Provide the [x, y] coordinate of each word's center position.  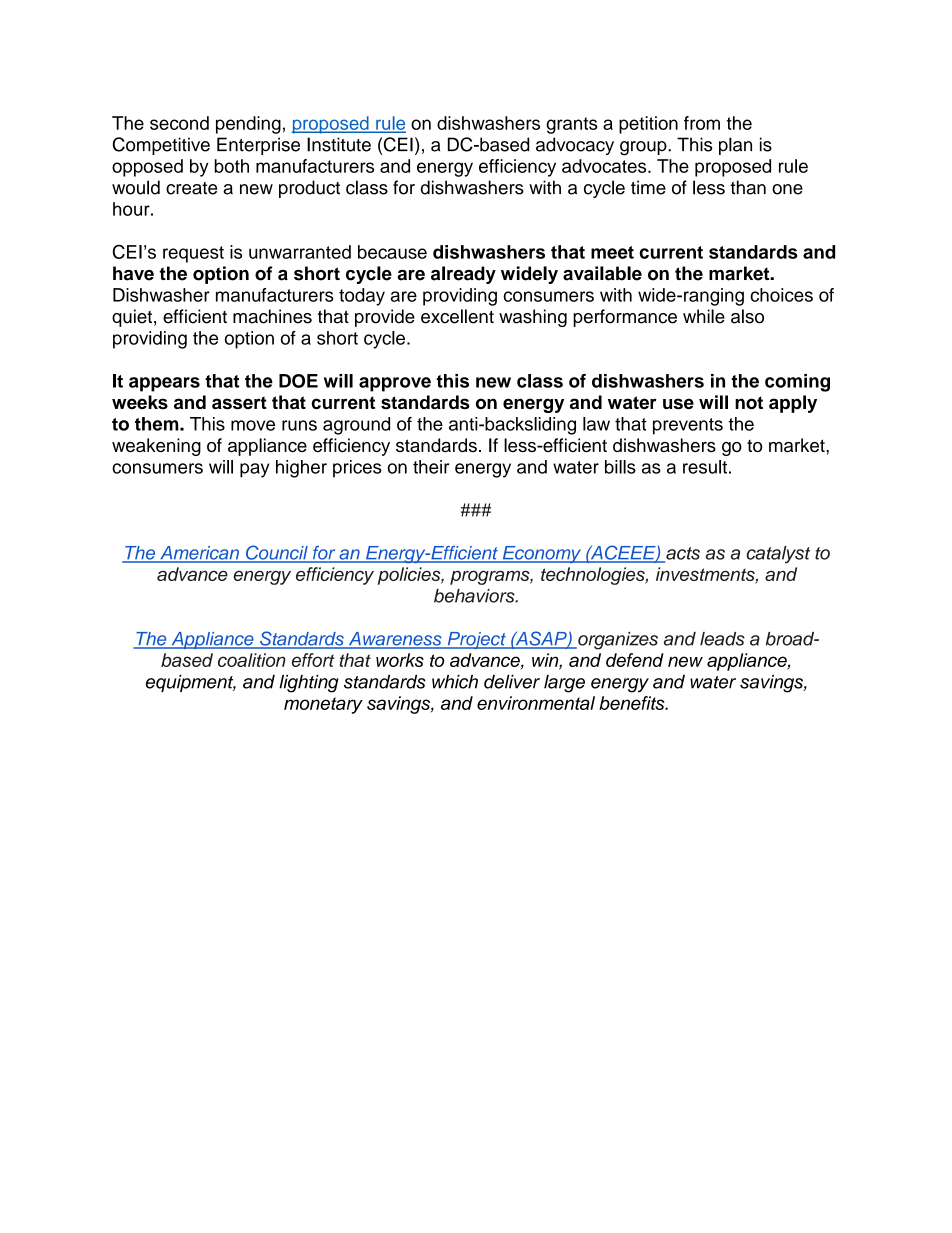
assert [239, 403]
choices [781, 295]
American [199, 554]
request [193, 254]
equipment [191, 683]
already [463, 275]
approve [395, 384]
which [455, 682]
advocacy [575, 146]
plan [735, 146]
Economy [541, 554]
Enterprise [258, 146]
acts [682, 554]
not [749, 403]
